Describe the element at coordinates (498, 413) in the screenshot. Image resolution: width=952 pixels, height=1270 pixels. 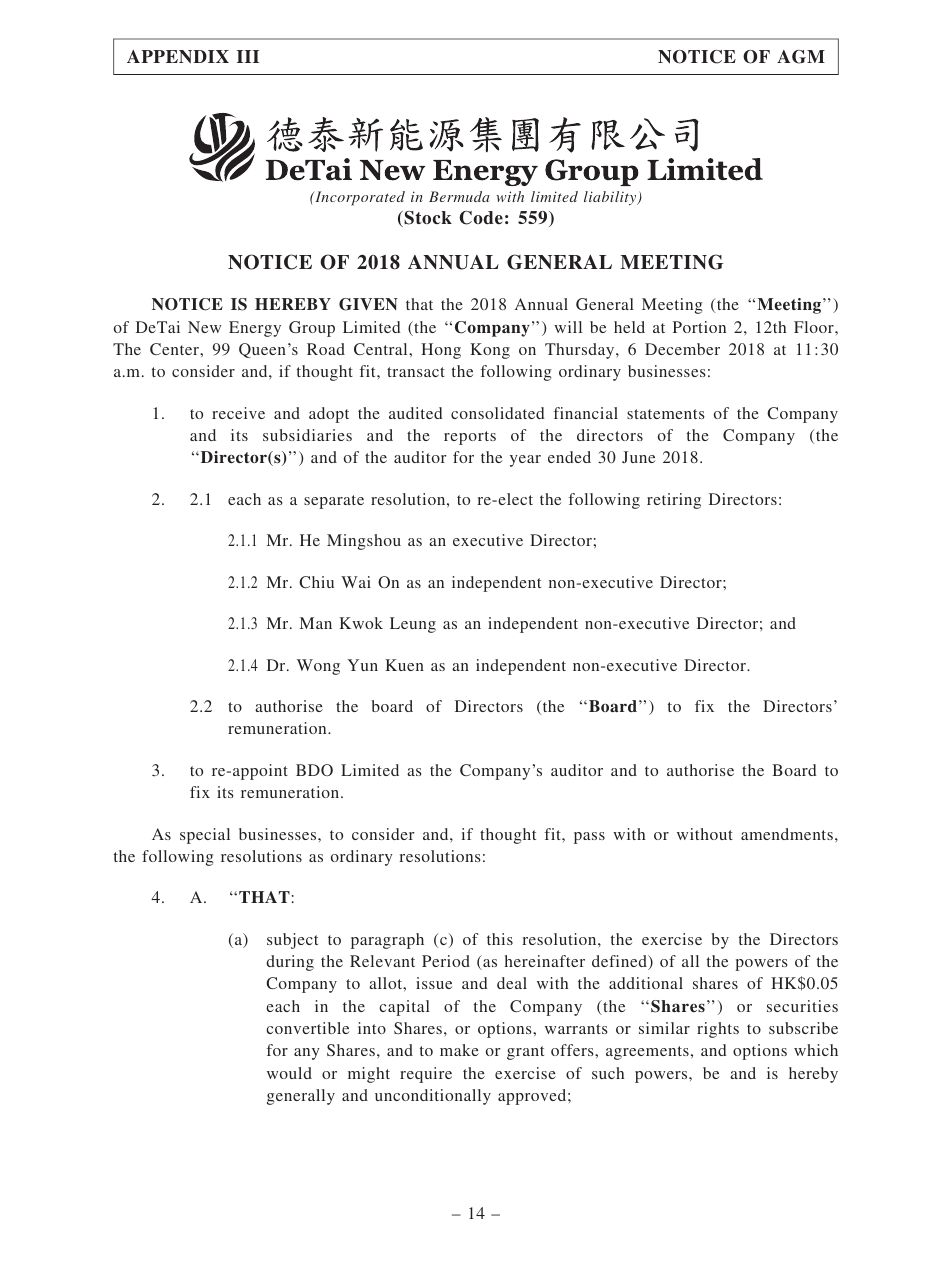
I see `consolidated` at that location.
